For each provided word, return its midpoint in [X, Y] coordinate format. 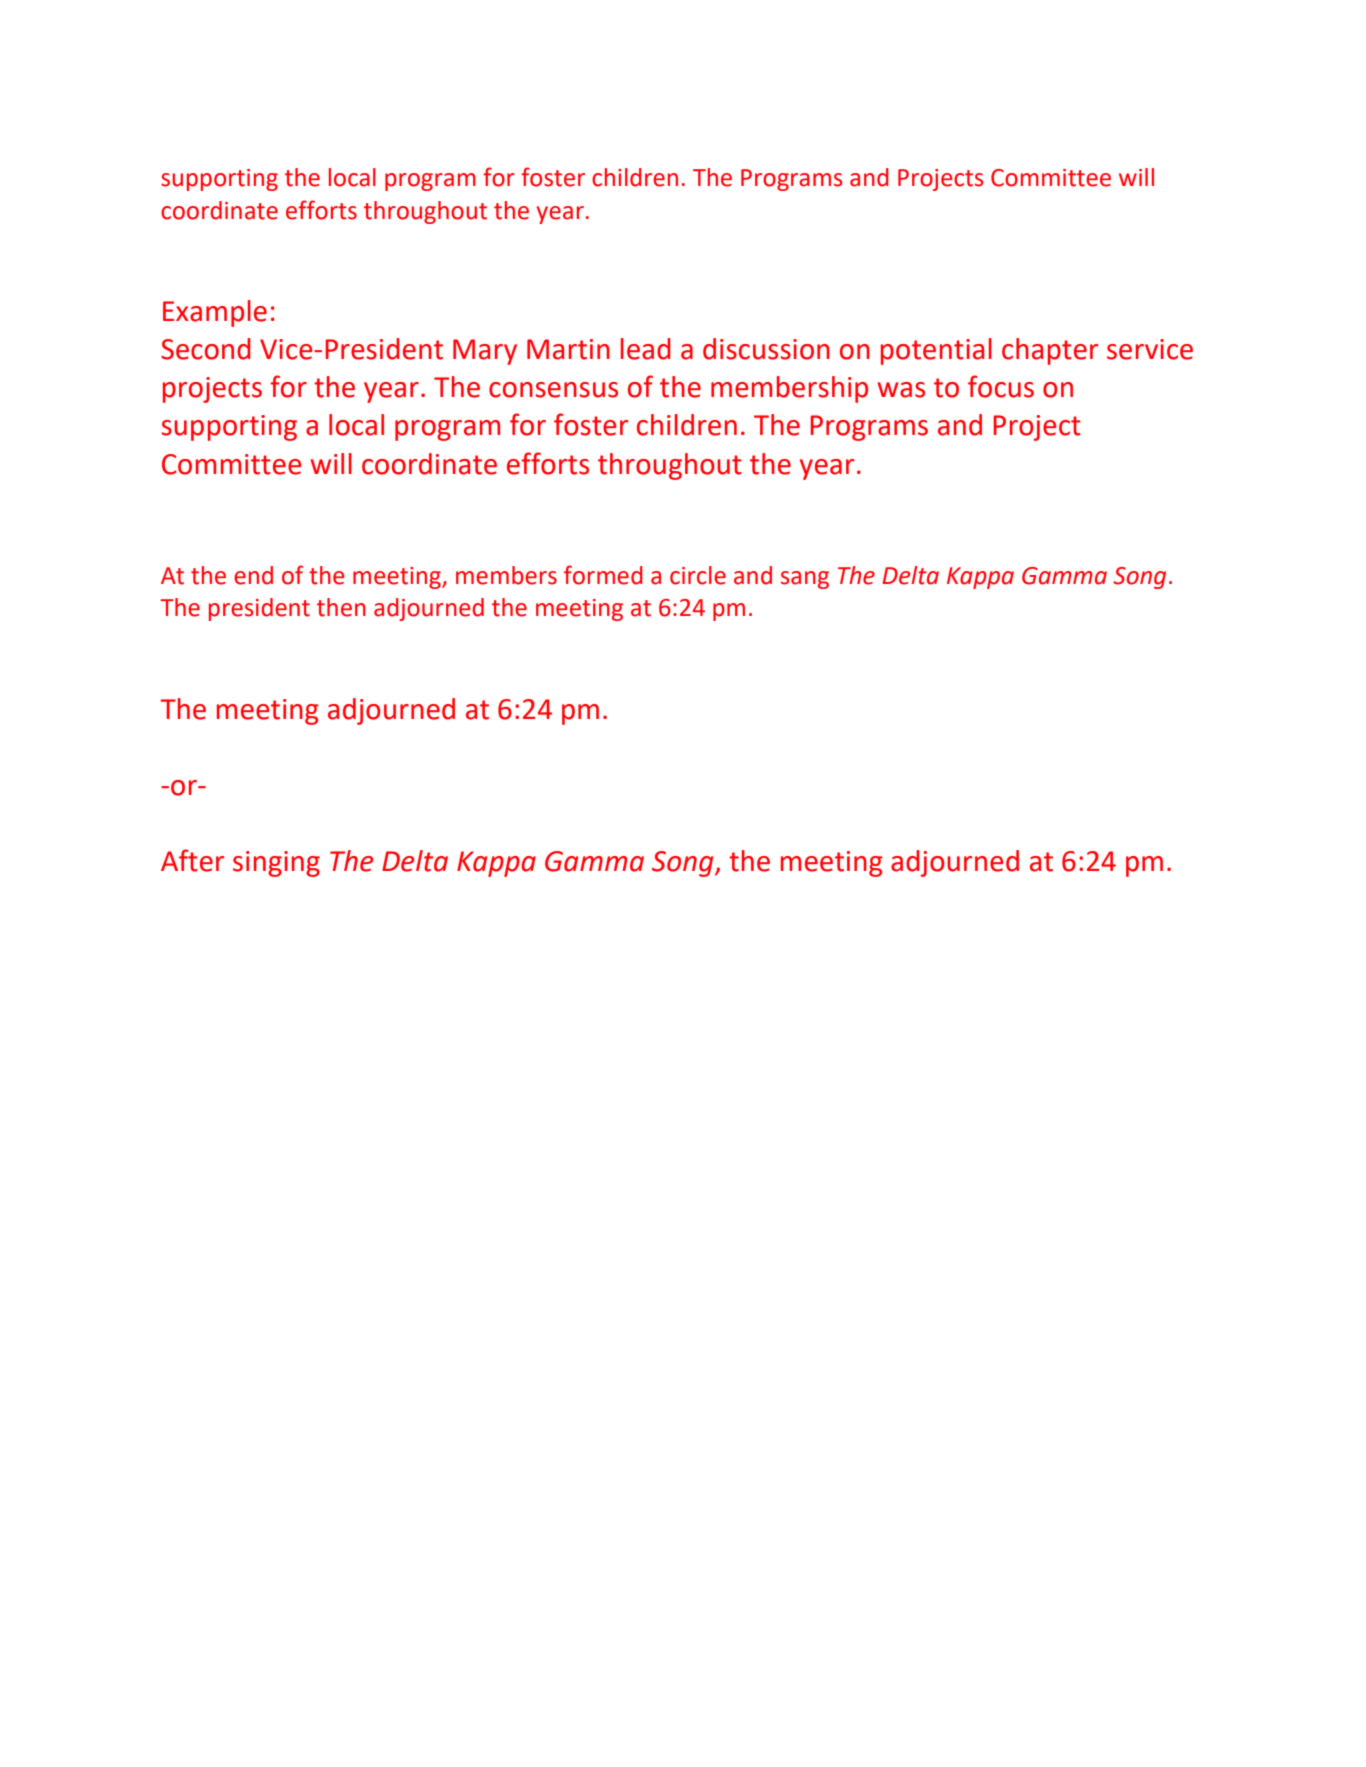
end [253, 575]
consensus [553, 390]
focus [1001, 386]
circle [698, 575]
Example [215, 313]
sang [805, 580]
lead [646, 349]
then [341, 607]
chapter [1050, 351]
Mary [485, 352]
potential [936, 351]
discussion [766, 349]
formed [603, 575]
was [901, 390]
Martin [568, 349]
